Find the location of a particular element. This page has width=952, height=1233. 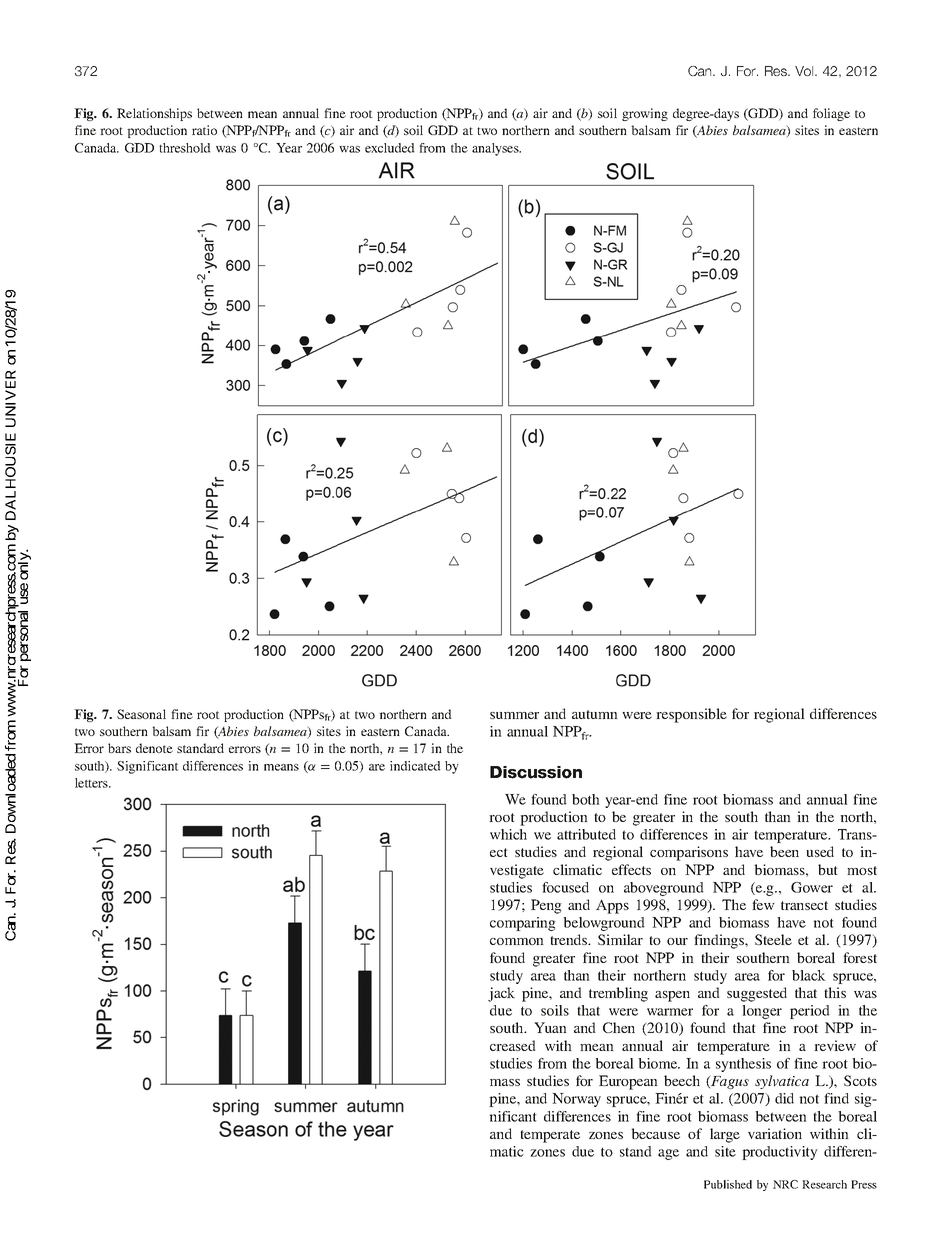

Seasonal is located at coordinates (141, 714).
